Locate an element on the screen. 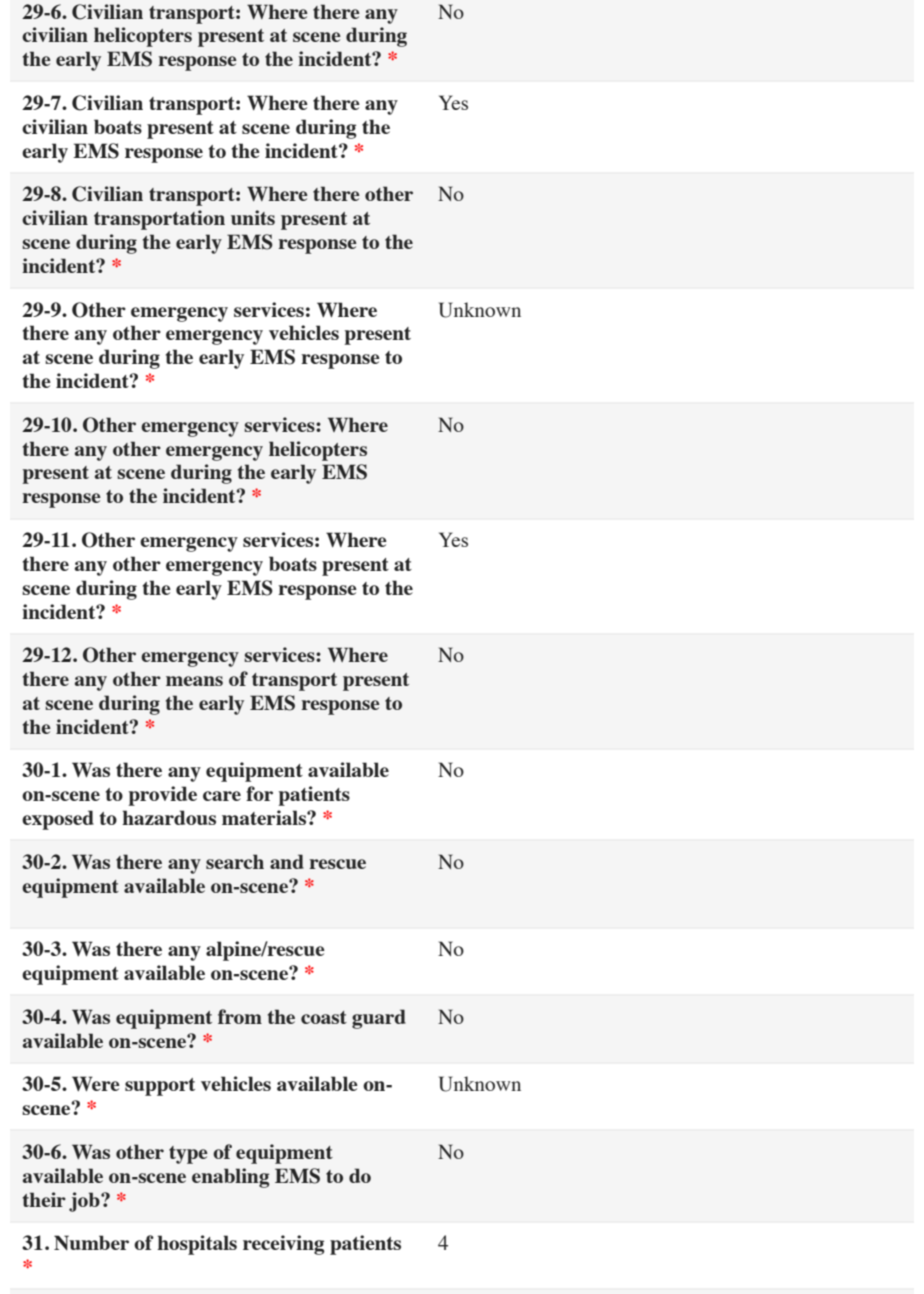 This screenshot has width=924, height=1294. provide is located at coordinates (162, 796).
